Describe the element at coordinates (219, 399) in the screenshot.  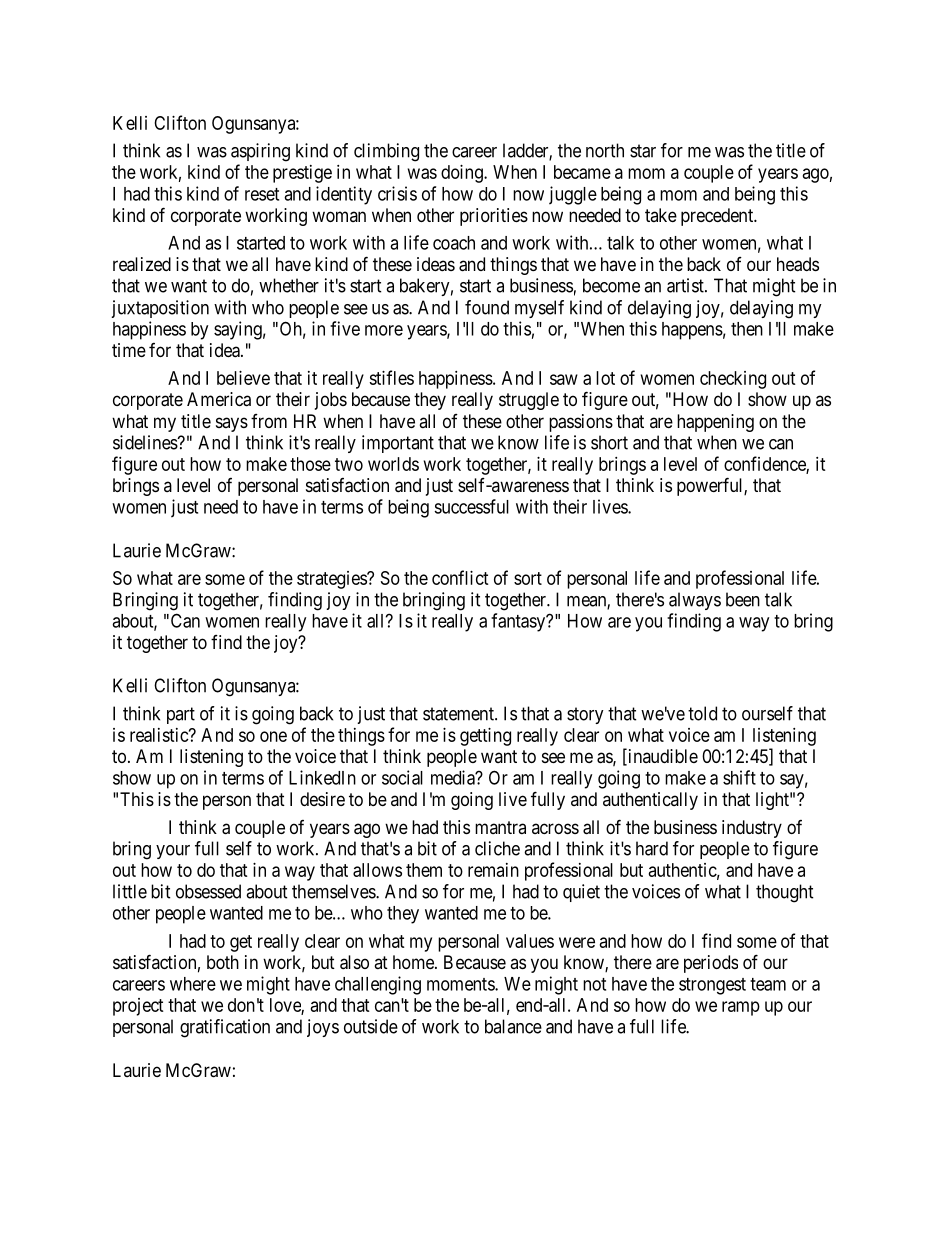
I see `America` at that location.
